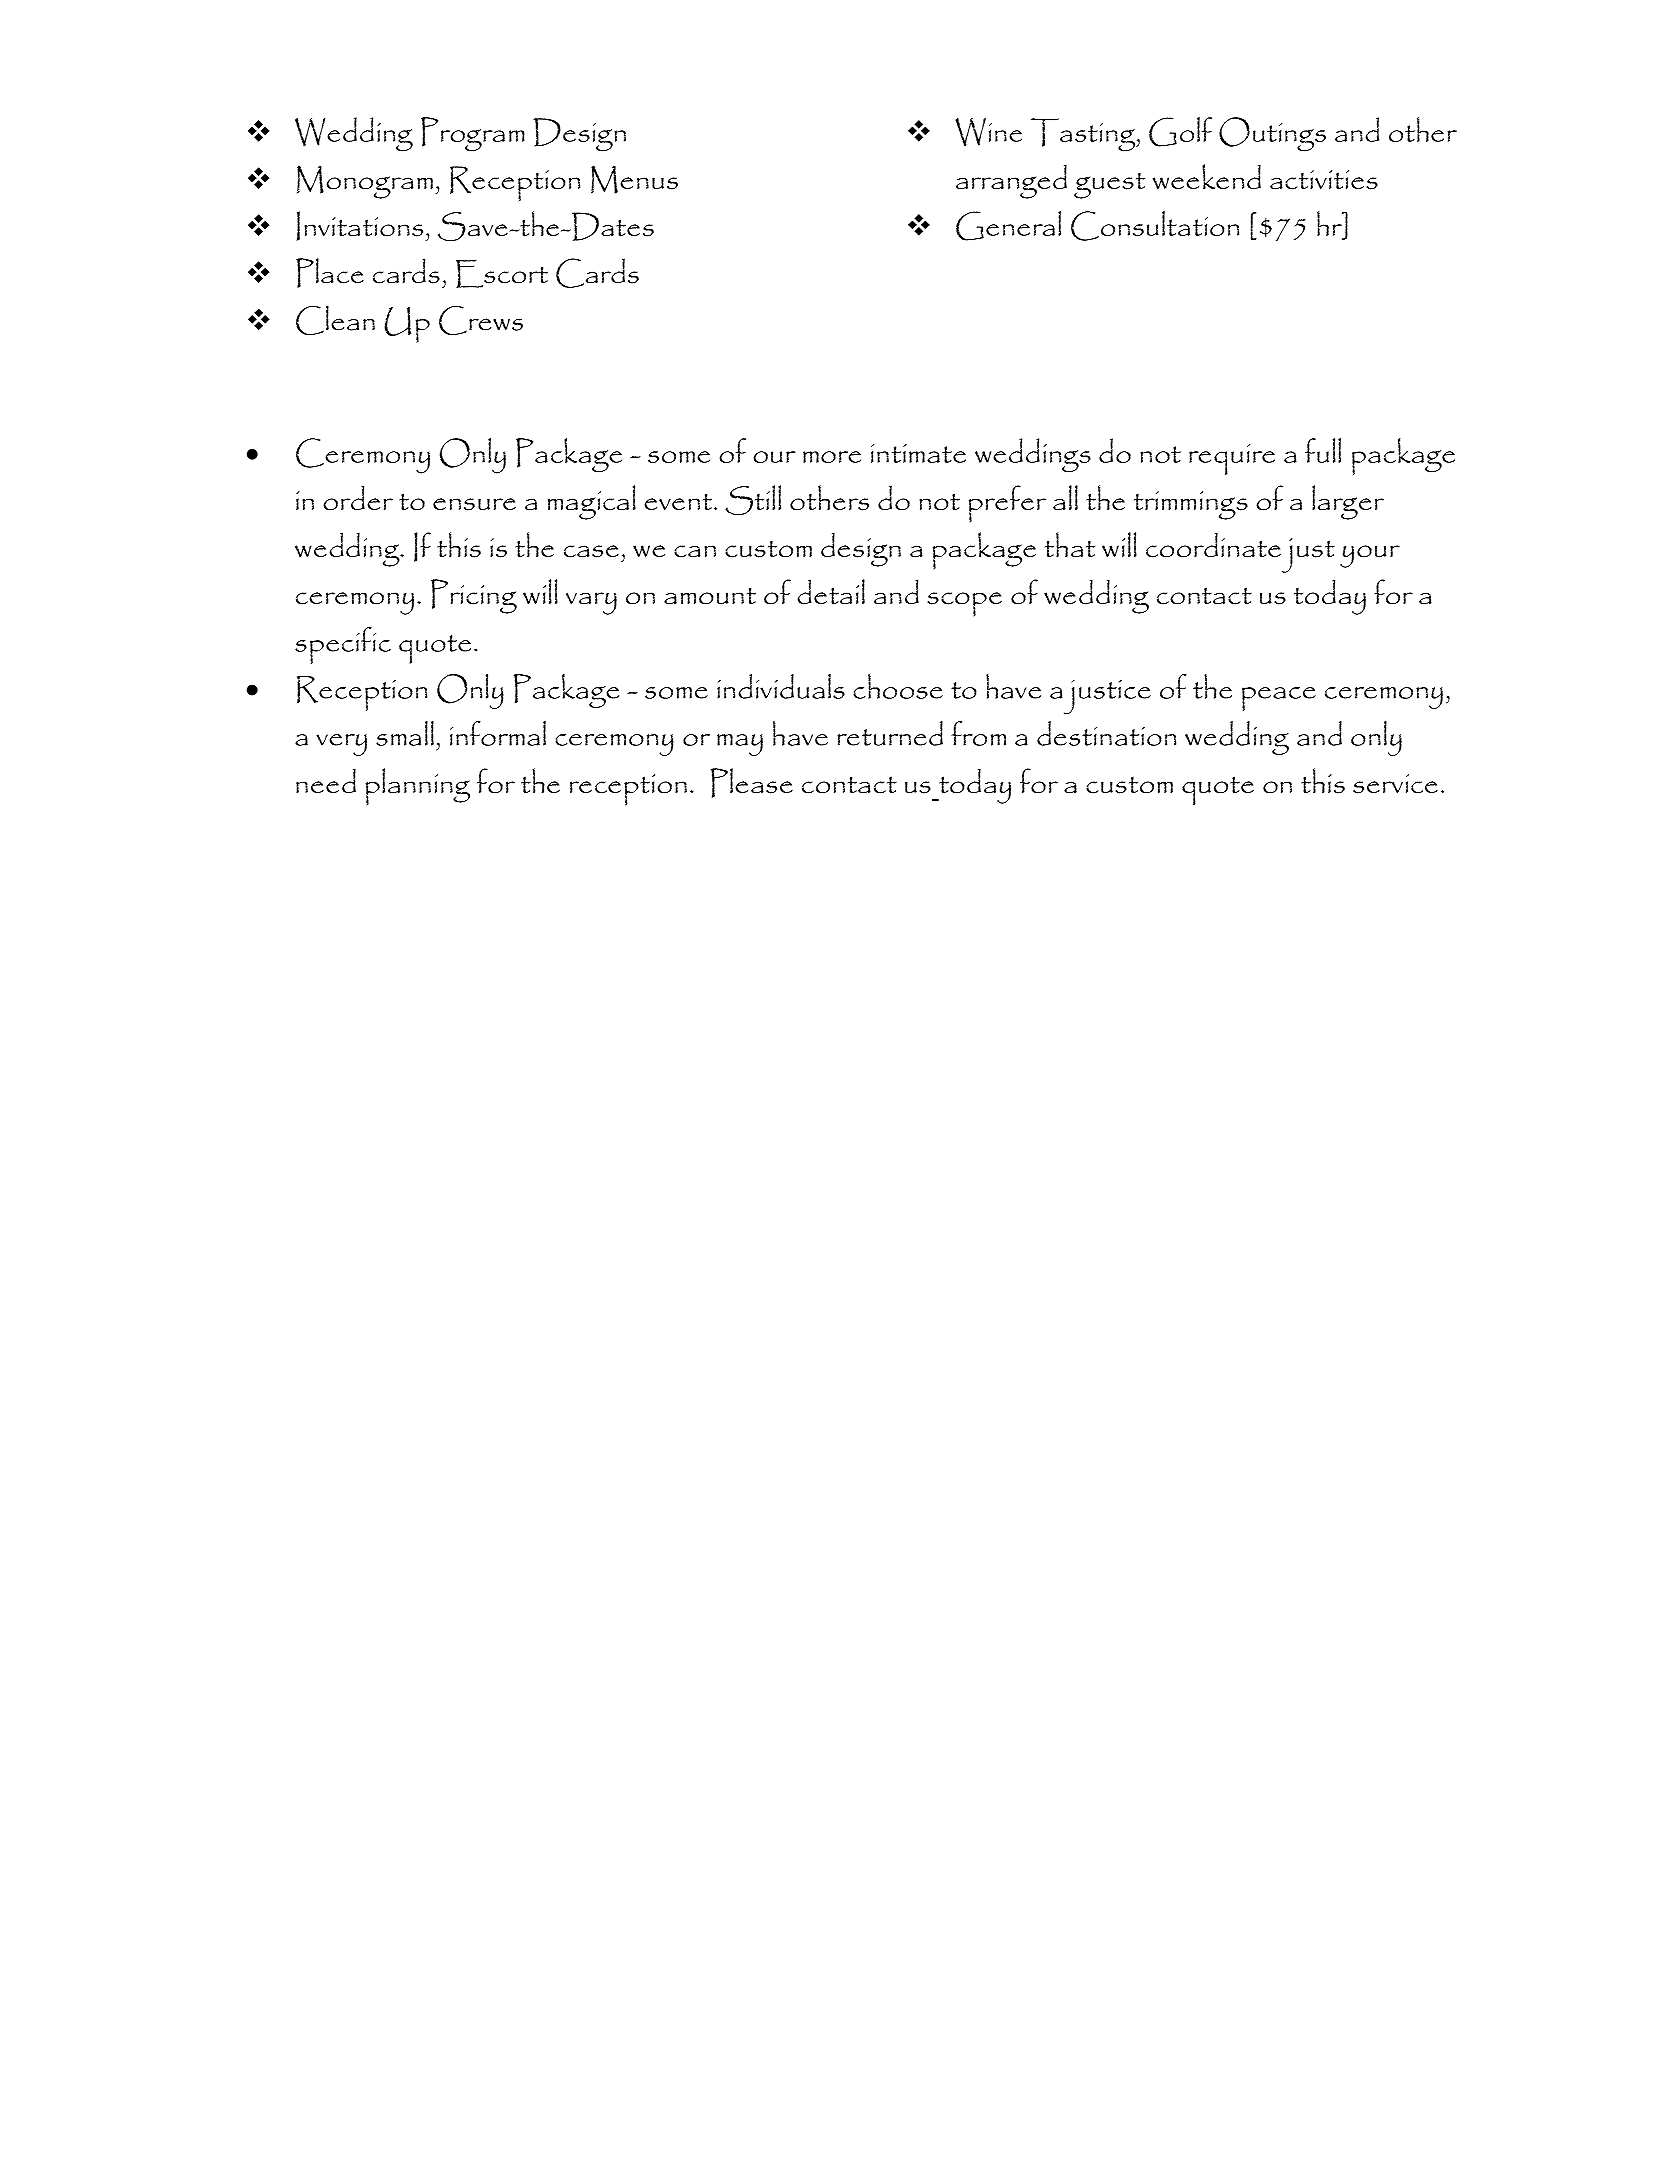 This screenshot has height=2157, width=1667. I want to click on General, so click(1008, 226).
